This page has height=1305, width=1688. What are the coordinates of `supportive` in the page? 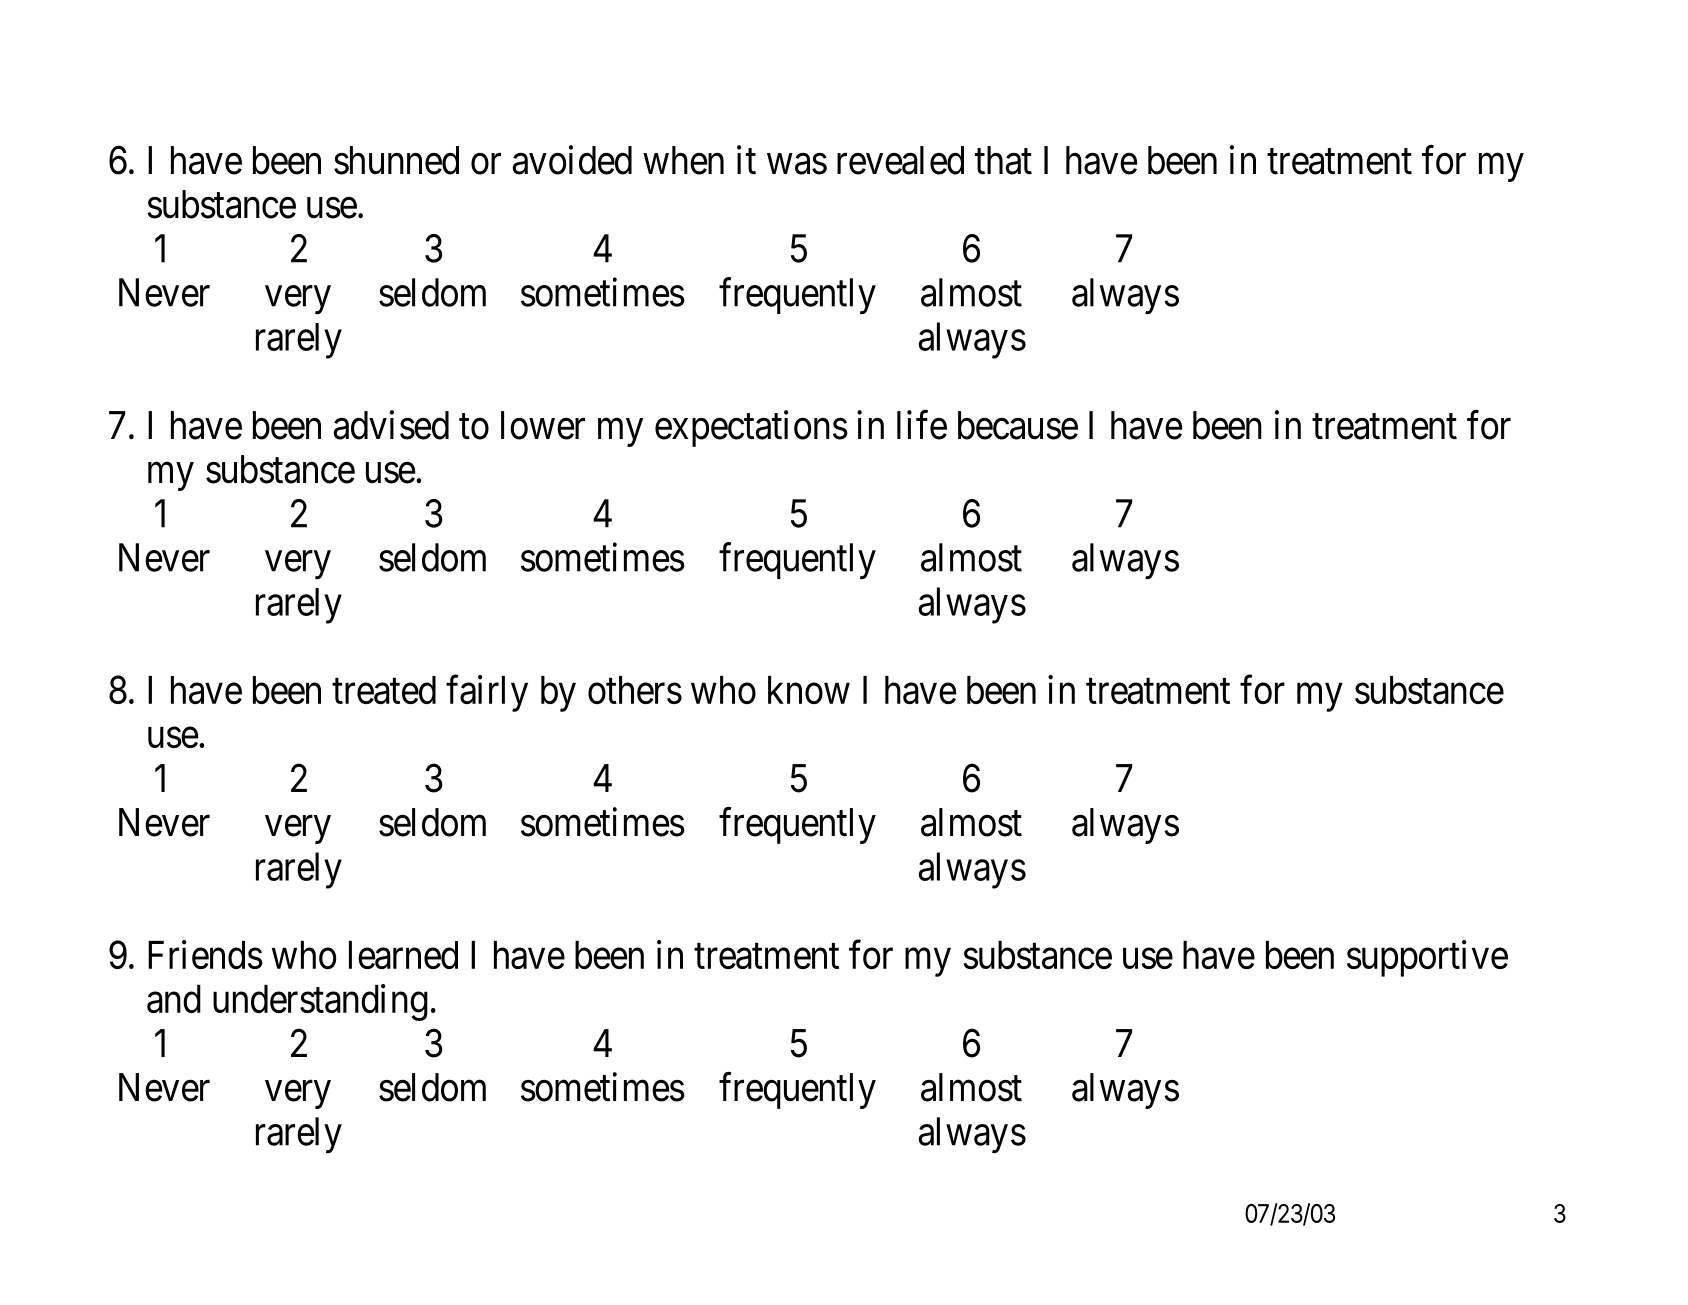 It's located at (1427, 958).
